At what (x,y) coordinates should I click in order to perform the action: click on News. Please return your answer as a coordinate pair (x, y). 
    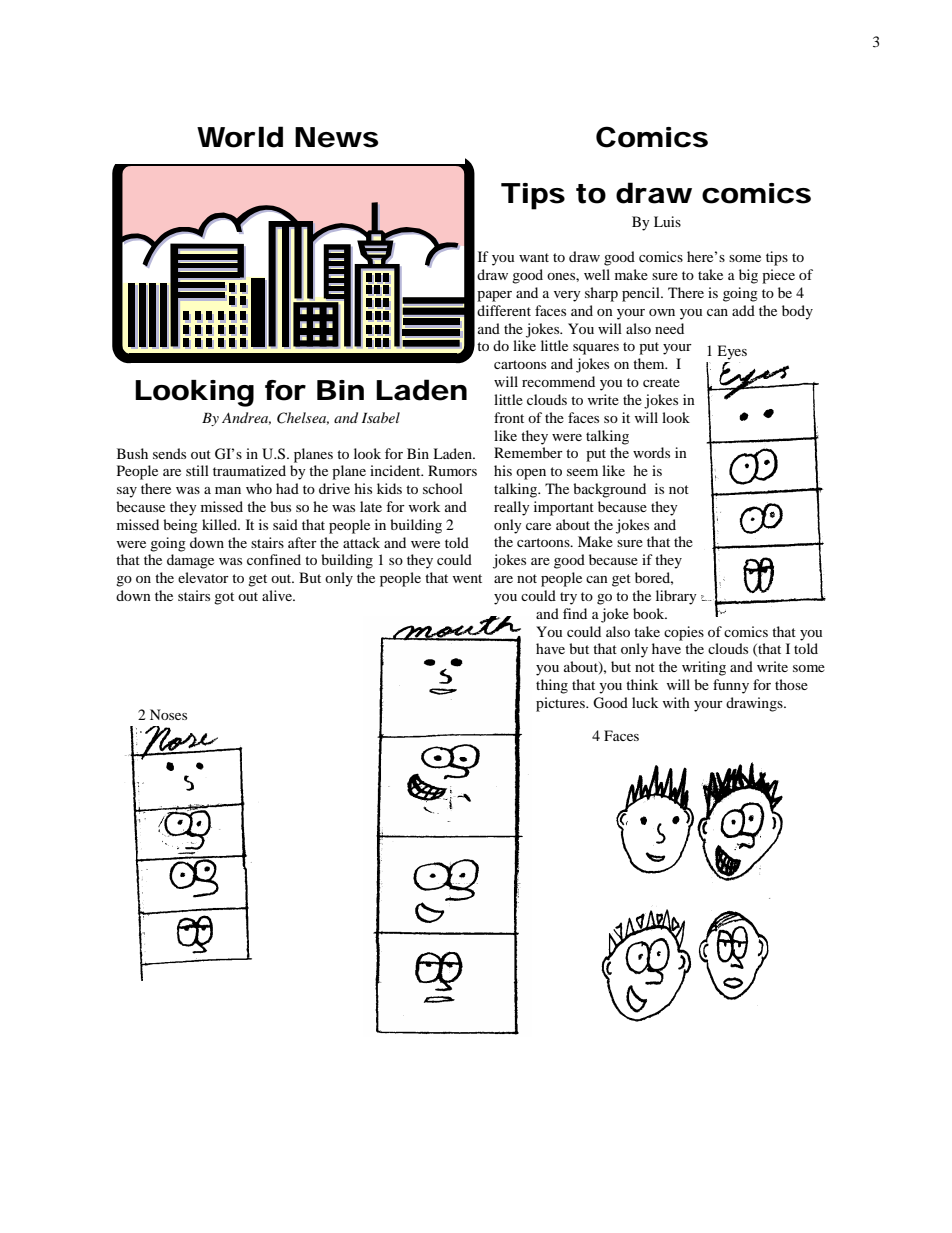
    Looking at the image, I should click on (336, 137).
